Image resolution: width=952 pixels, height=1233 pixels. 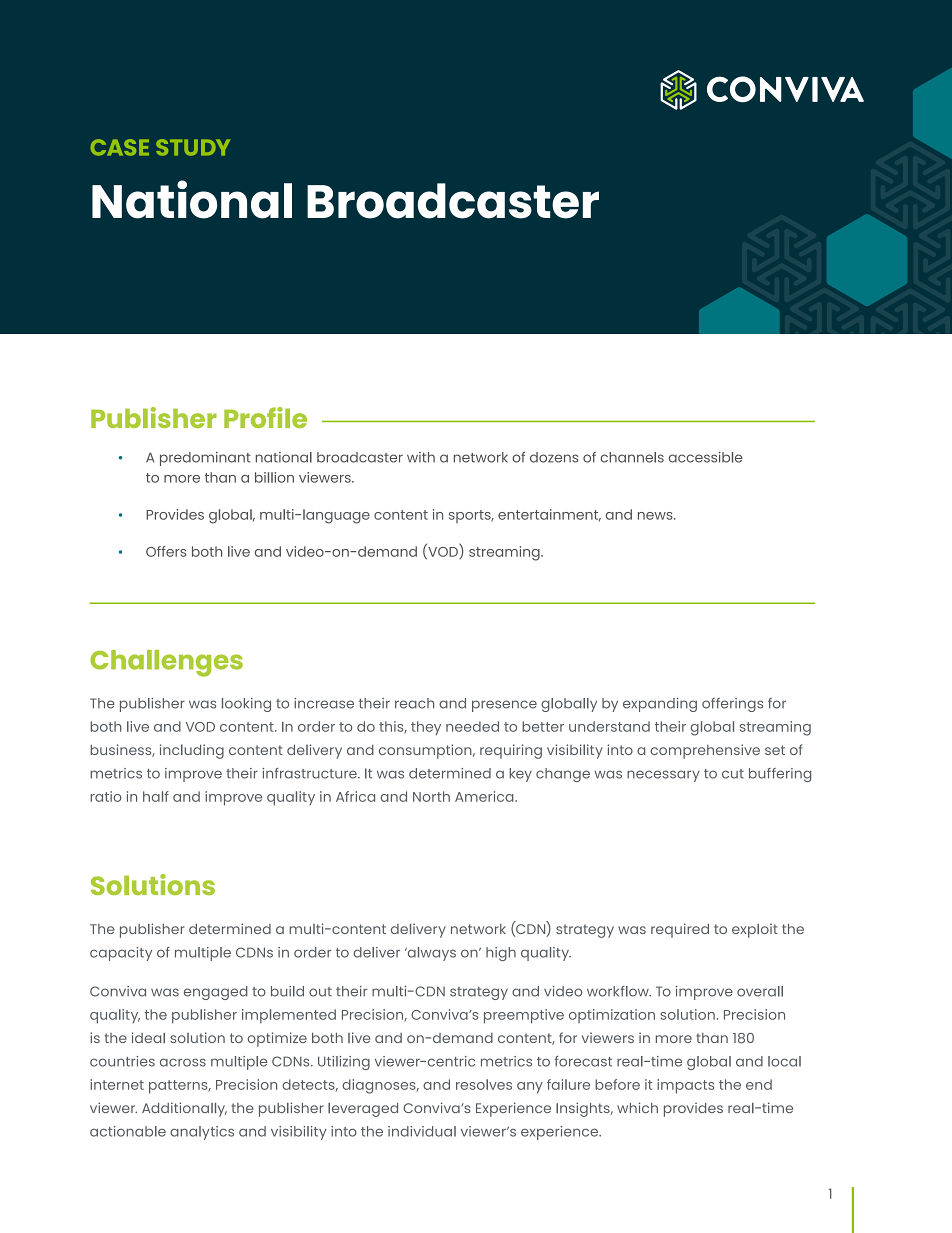 What do you see at coordinates (192, 751) in the screenshot?
I see `including` at bounding box center [192, 751].
